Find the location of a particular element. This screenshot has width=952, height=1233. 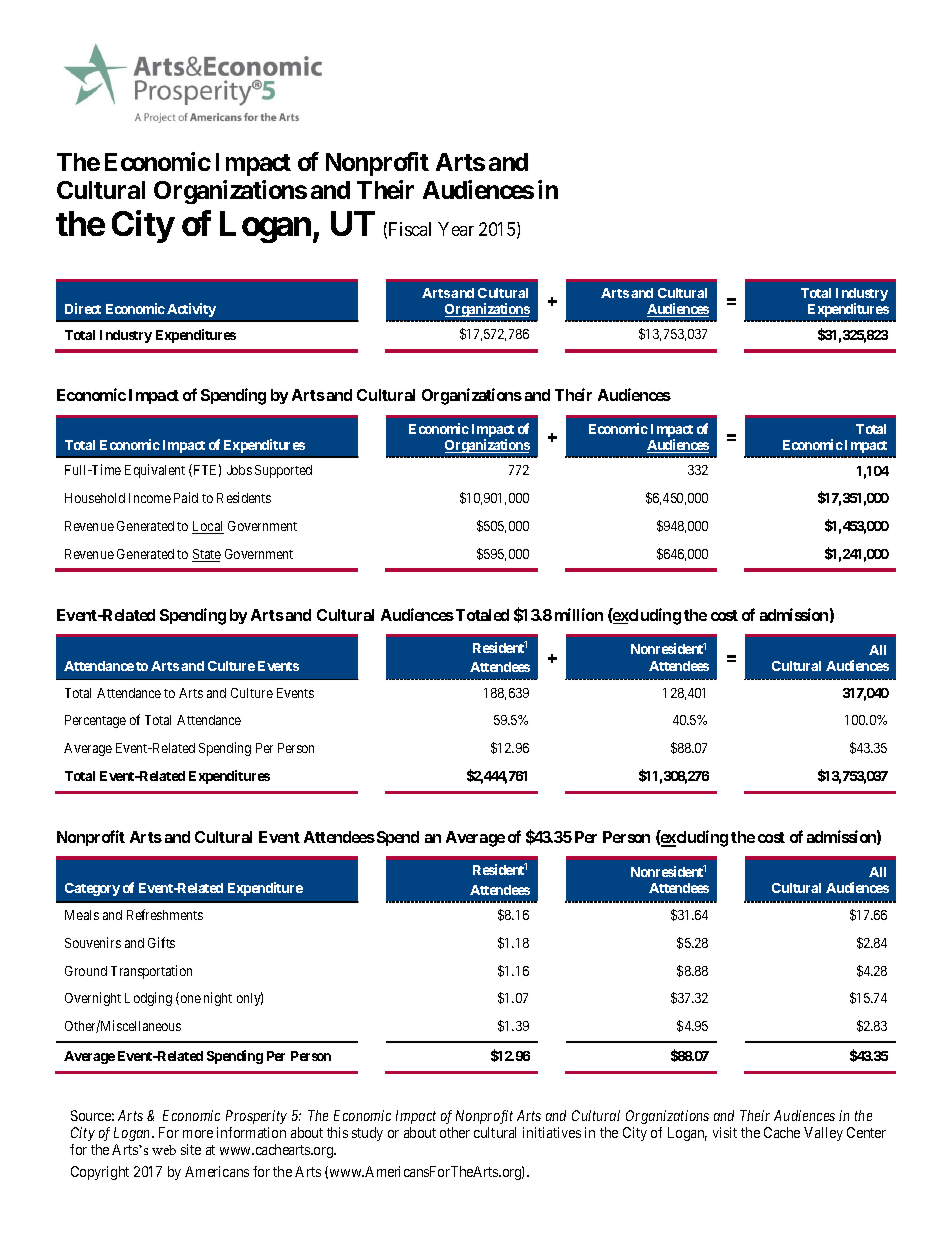

Year is located at coordinates (456, 229).
